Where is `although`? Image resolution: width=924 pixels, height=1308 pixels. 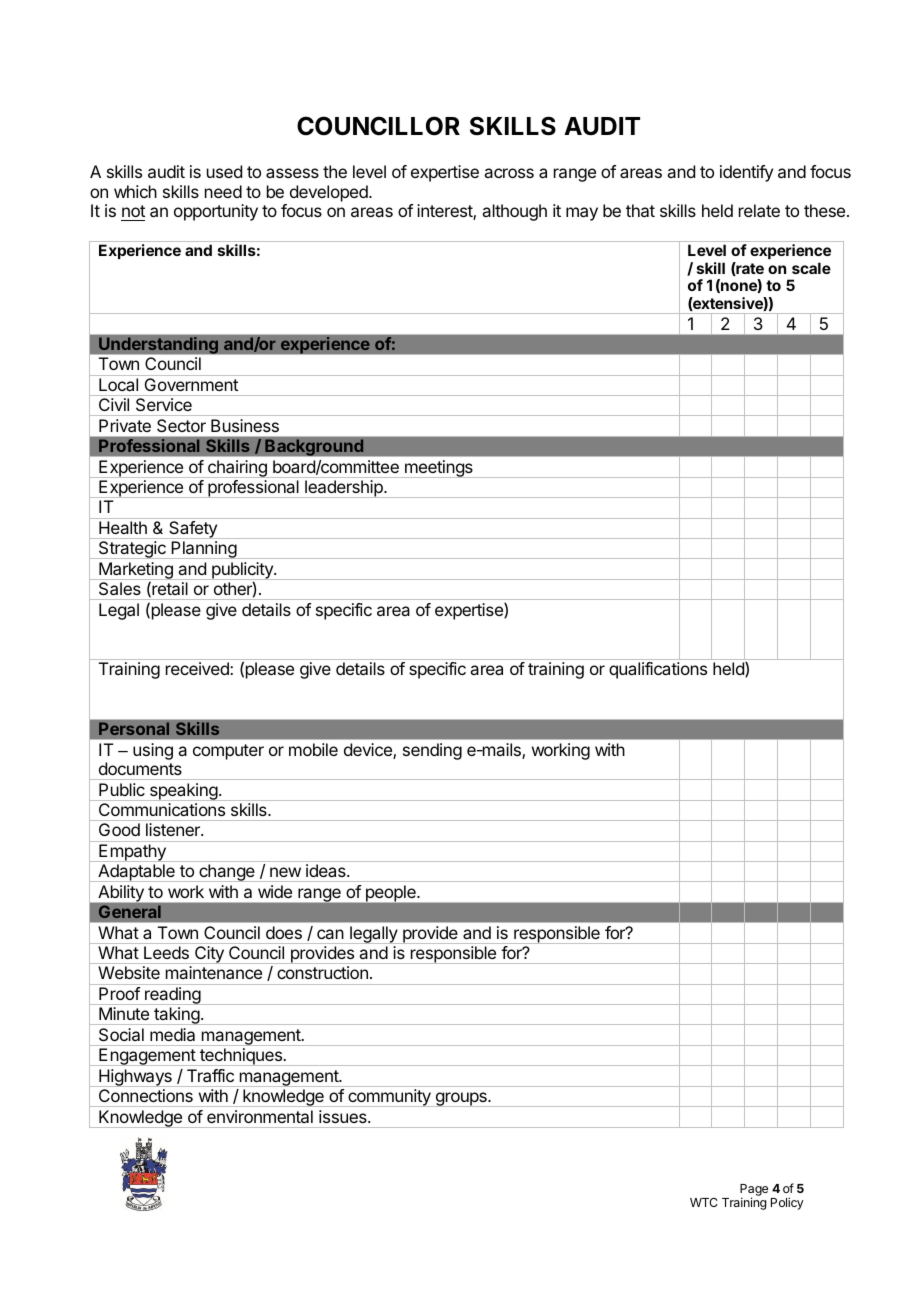 although is located at coordinates (514, 212).
